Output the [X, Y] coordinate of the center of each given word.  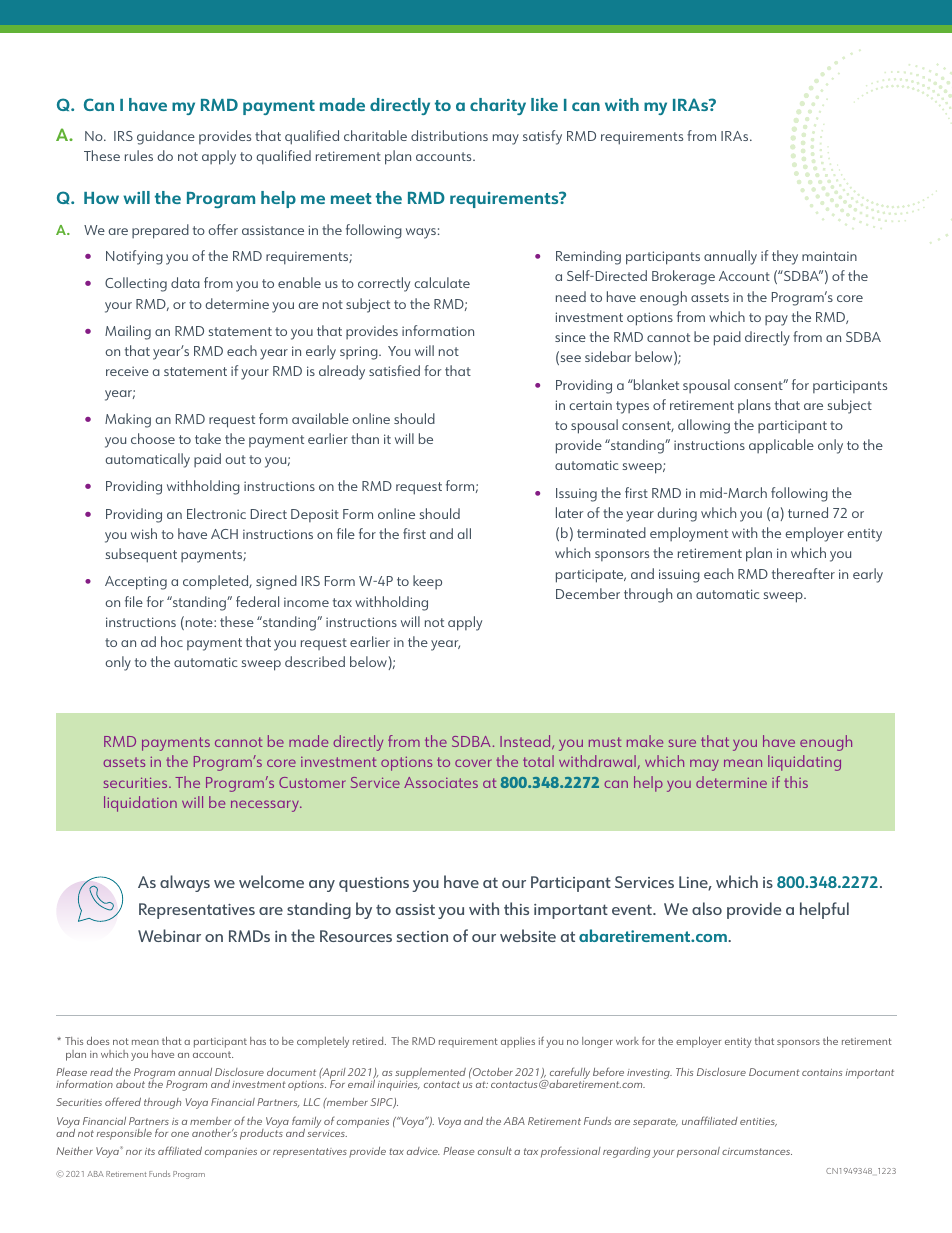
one [180, 1134]
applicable [781, 446]
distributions [449, 135]
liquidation [140, 804]
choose [153, 438]
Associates [441, 782]
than [365, 438]
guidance [166, 137]
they [785, 257]
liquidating [804, 763]
